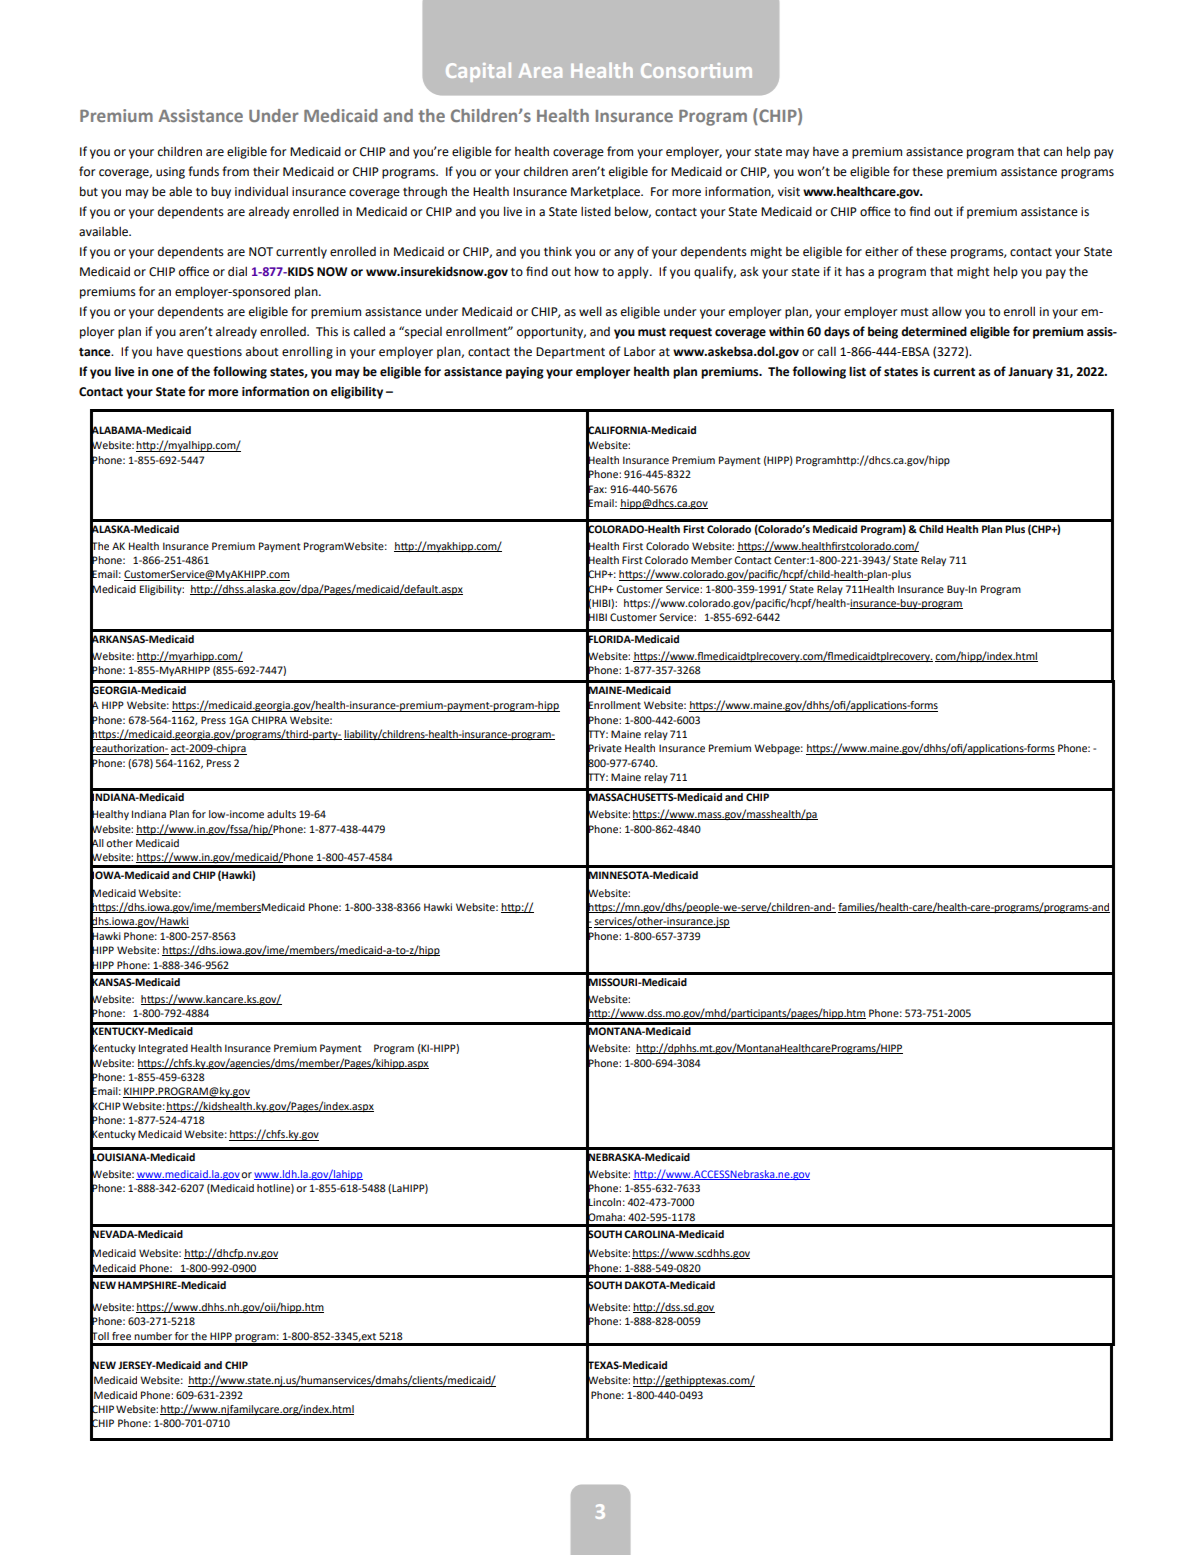  Describe the element at coordinates (1030, 373) in the image. I see `January` at that location.
